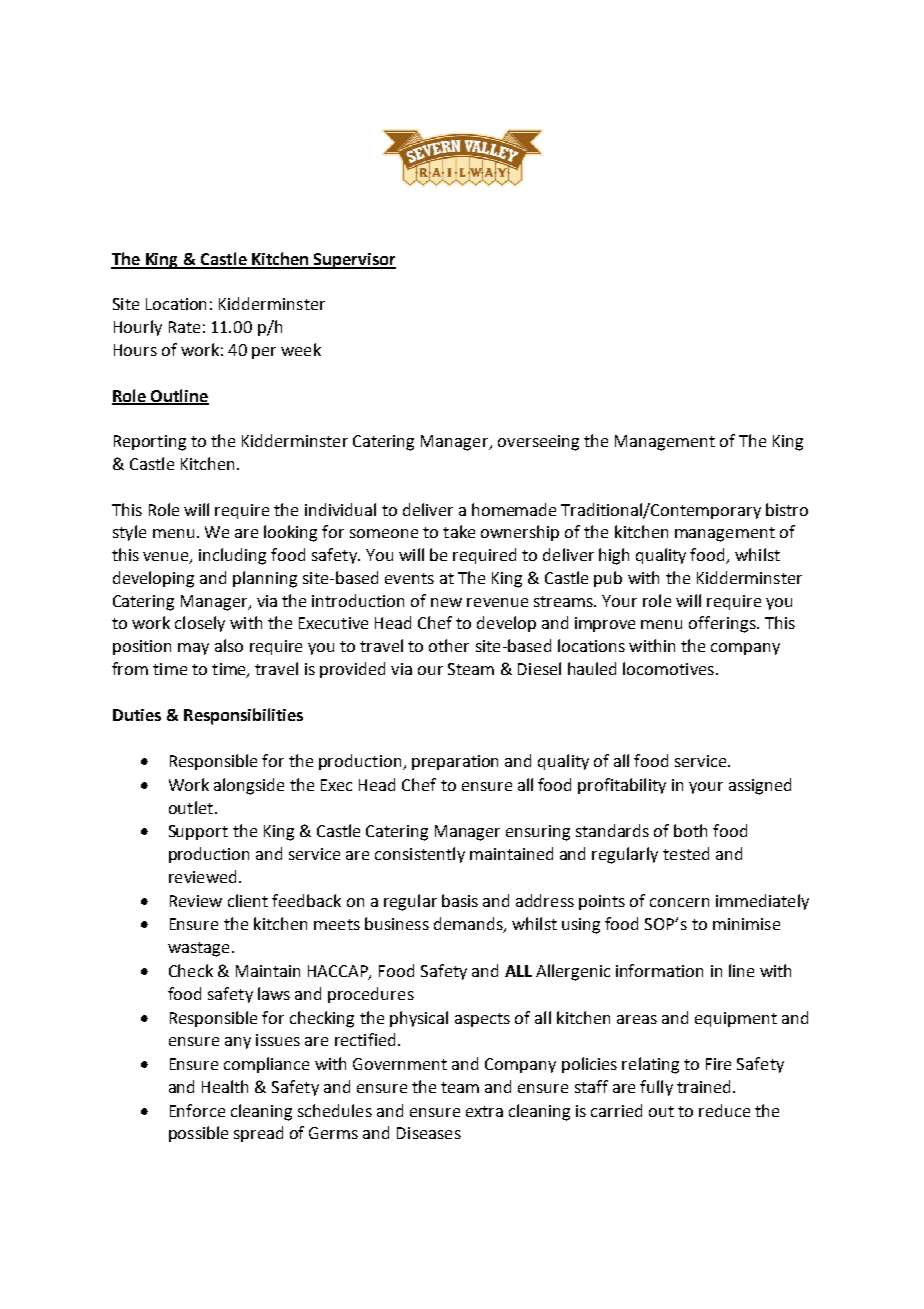 Image resolution: width=924 pixels, height=1309 pixels. Describe the element at coordinates (668, 668) in the screenshot. I see `locomotives` at that location.
